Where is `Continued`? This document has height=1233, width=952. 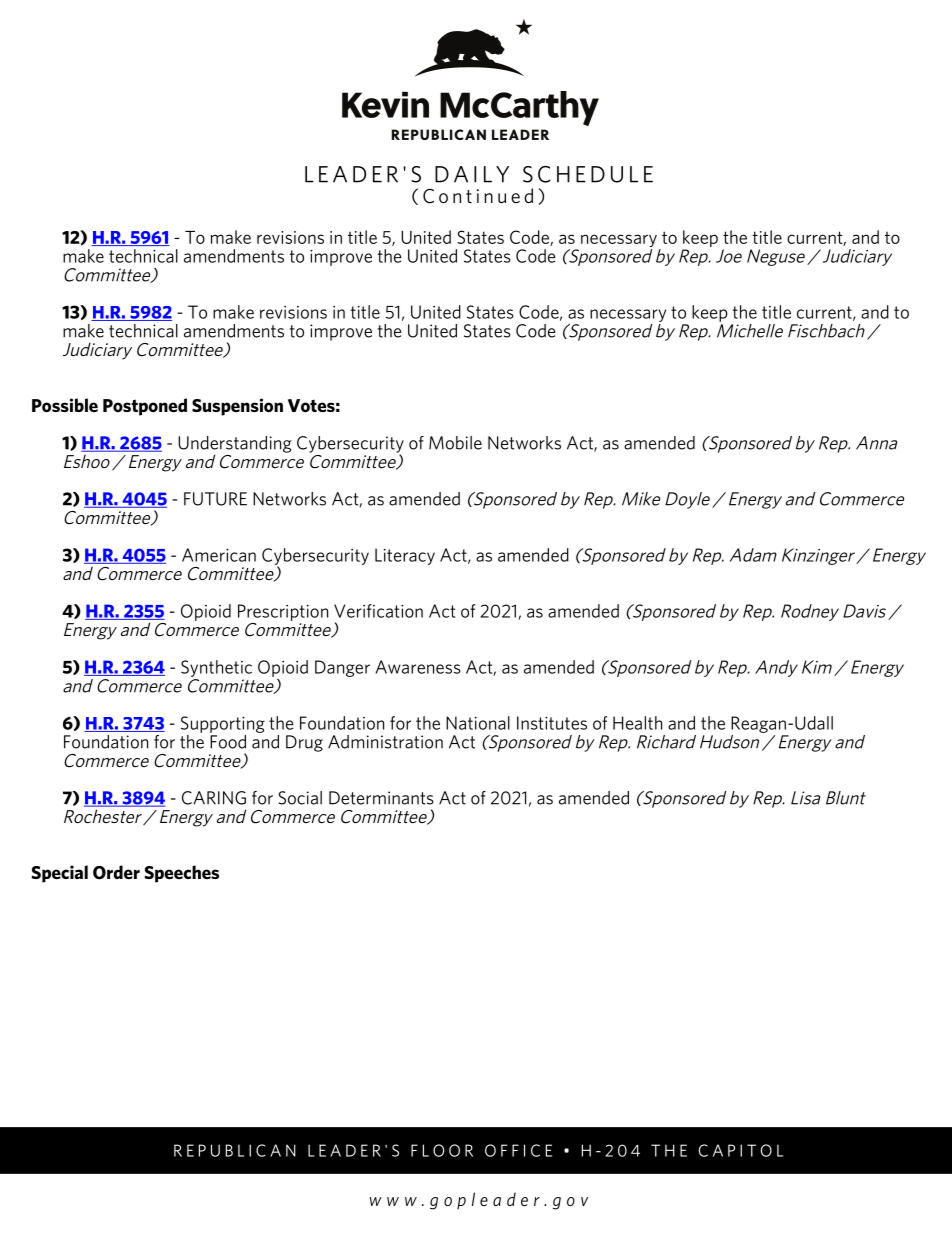 Continued is located at coordinates (478, 196).
